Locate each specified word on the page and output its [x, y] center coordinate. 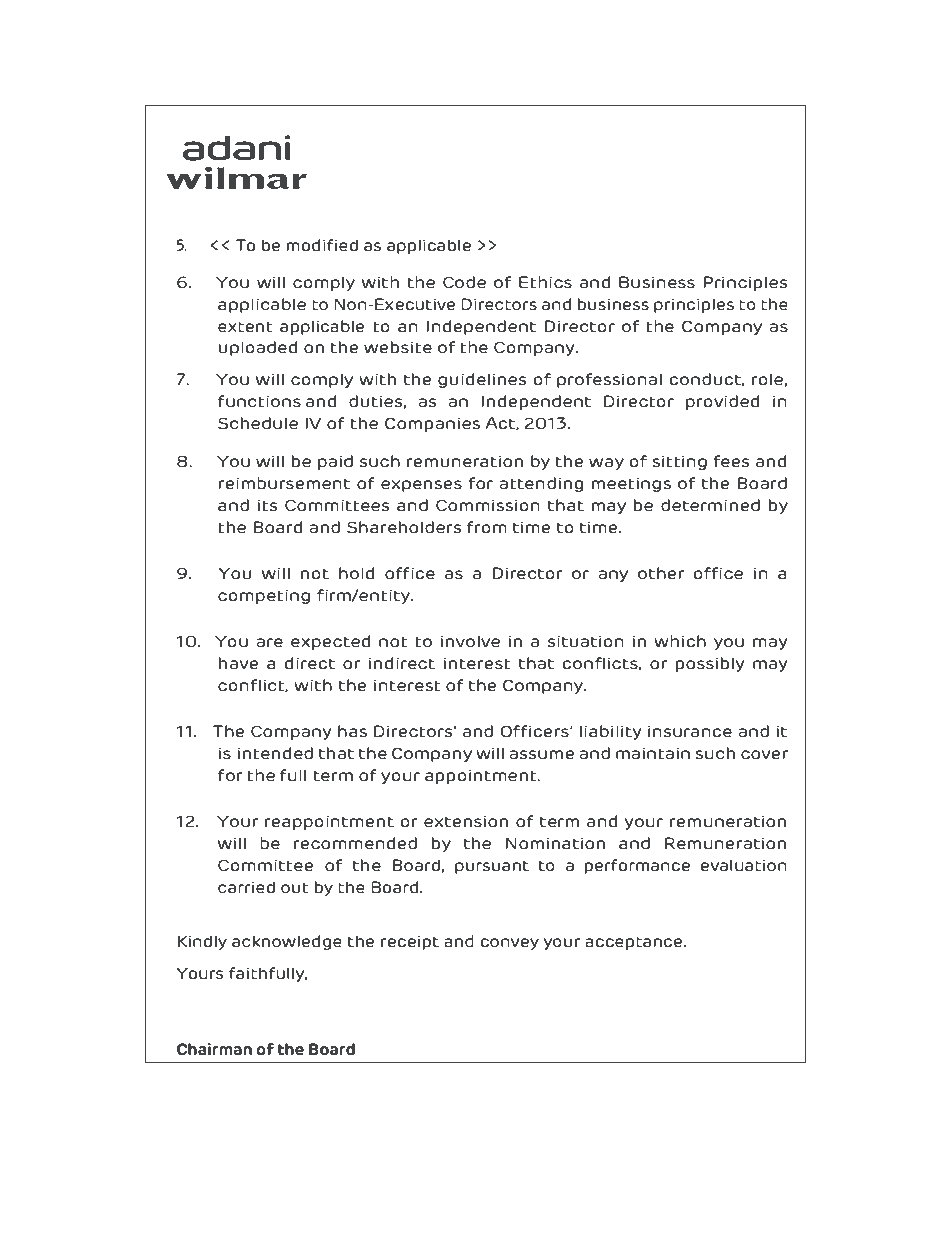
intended [275, 753]
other [661, 573]
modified [322, 245]
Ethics [545, 282]
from [487, 527]
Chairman [214, 1049]
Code [464, 282]
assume [541, 755]
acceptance [635, 943]
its [268, 505]
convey [509, 944]
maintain [653, 753]
